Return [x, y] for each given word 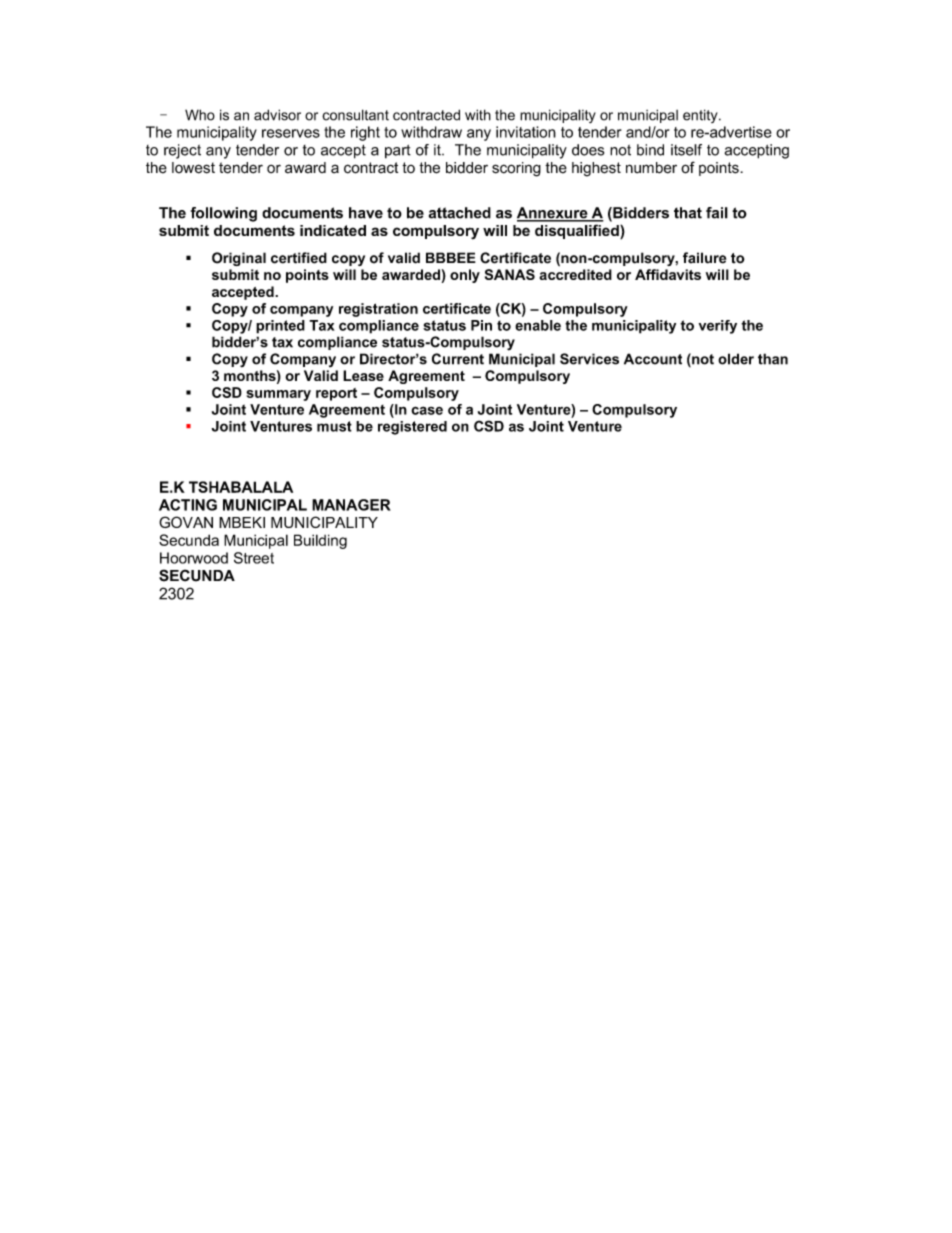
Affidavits [668, 274]
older [736, 359]
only [465, 276]
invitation [526, 132]
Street [254, 558]
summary [278, 395]
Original [239, 259]
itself [686, 150]
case [427, 410]
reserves [291, 133]
